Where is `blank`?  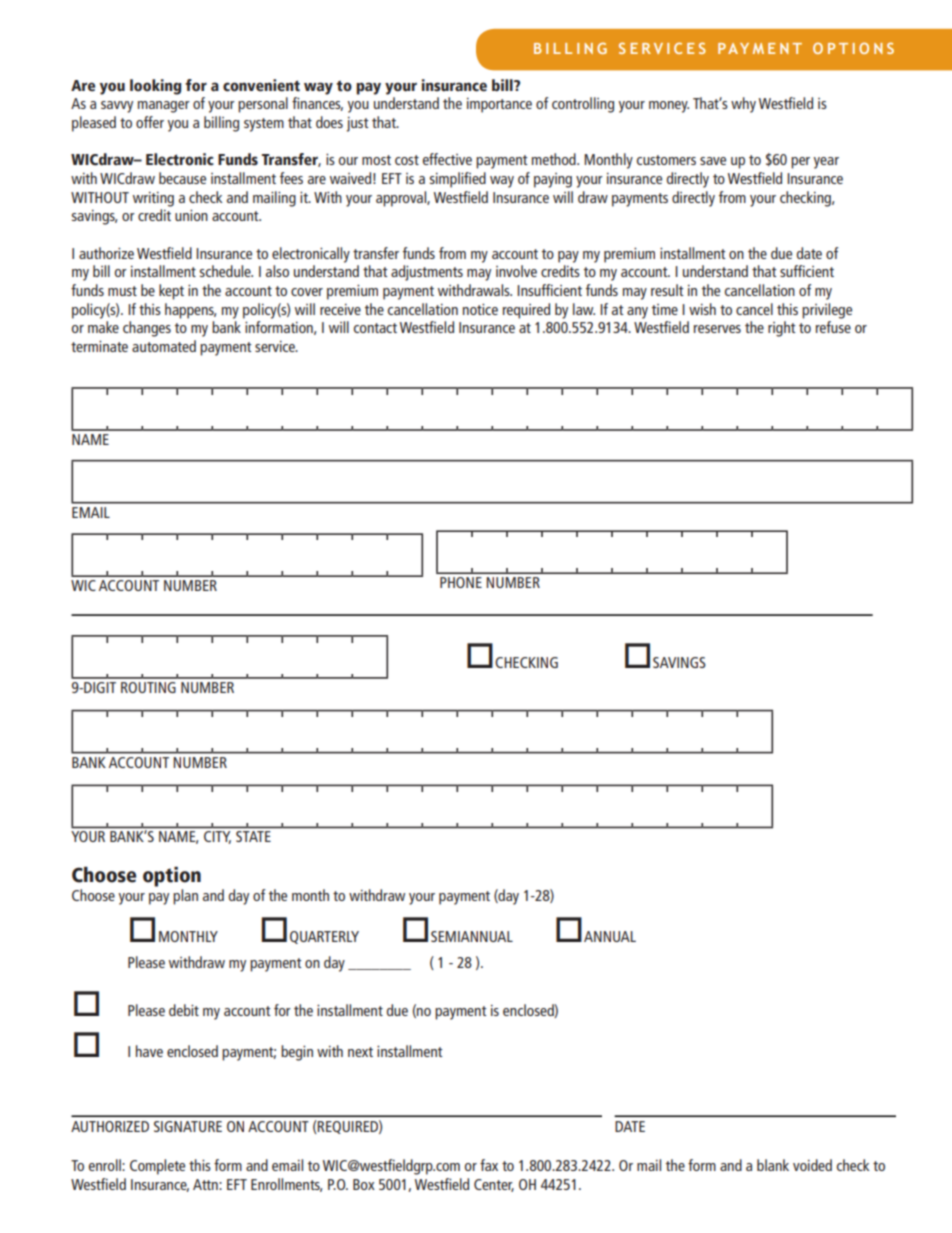
blank is located at coordinates (773, 1165).
